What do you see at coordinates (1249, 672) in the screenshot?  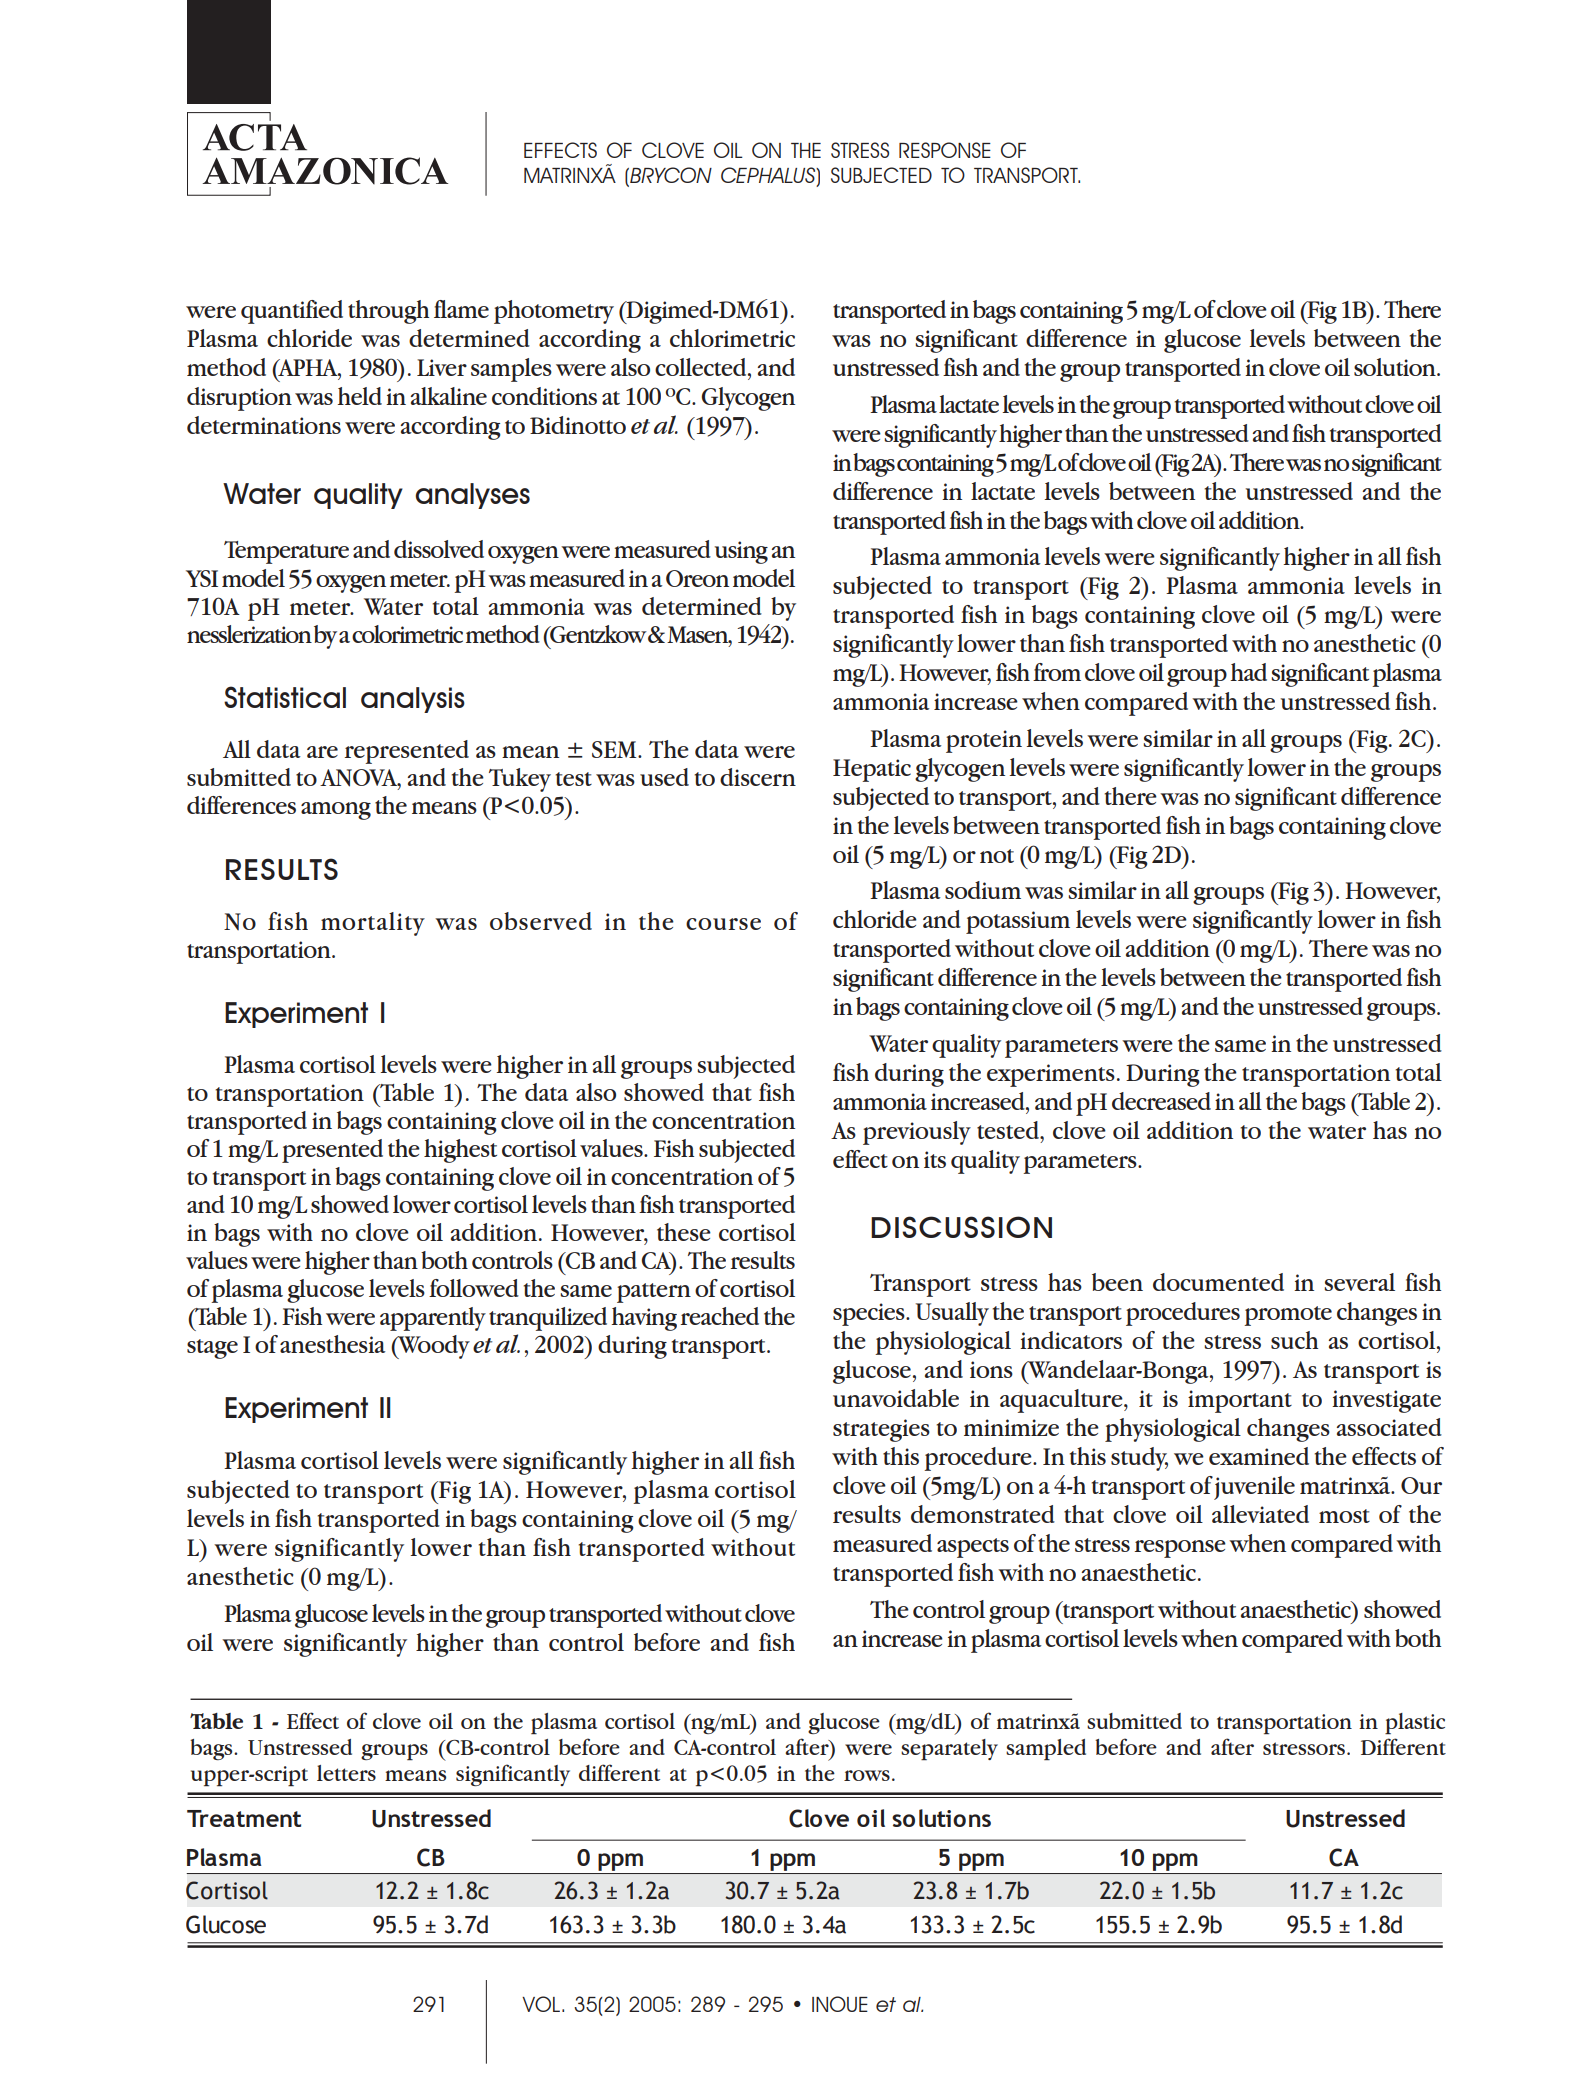 I see `had` at bounding box center [1249, 672].
